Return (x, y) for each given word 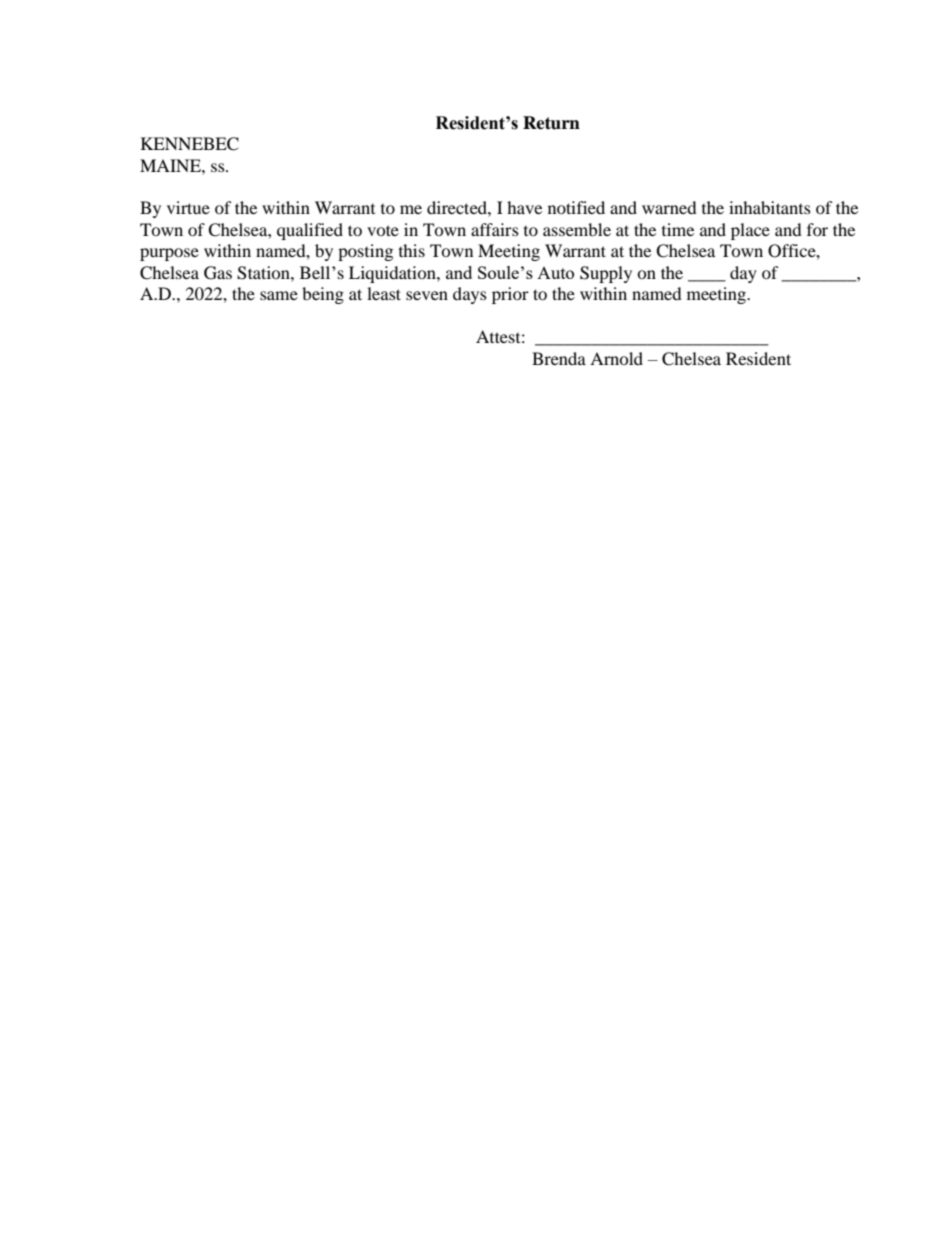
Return (551, 123)
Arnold (616, 358)
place (750, 231)
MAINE (171, 165)
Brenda (559, 358)
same (279, 295)
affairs (495, 229)
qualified (310, 231)
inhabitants (770, 207)
